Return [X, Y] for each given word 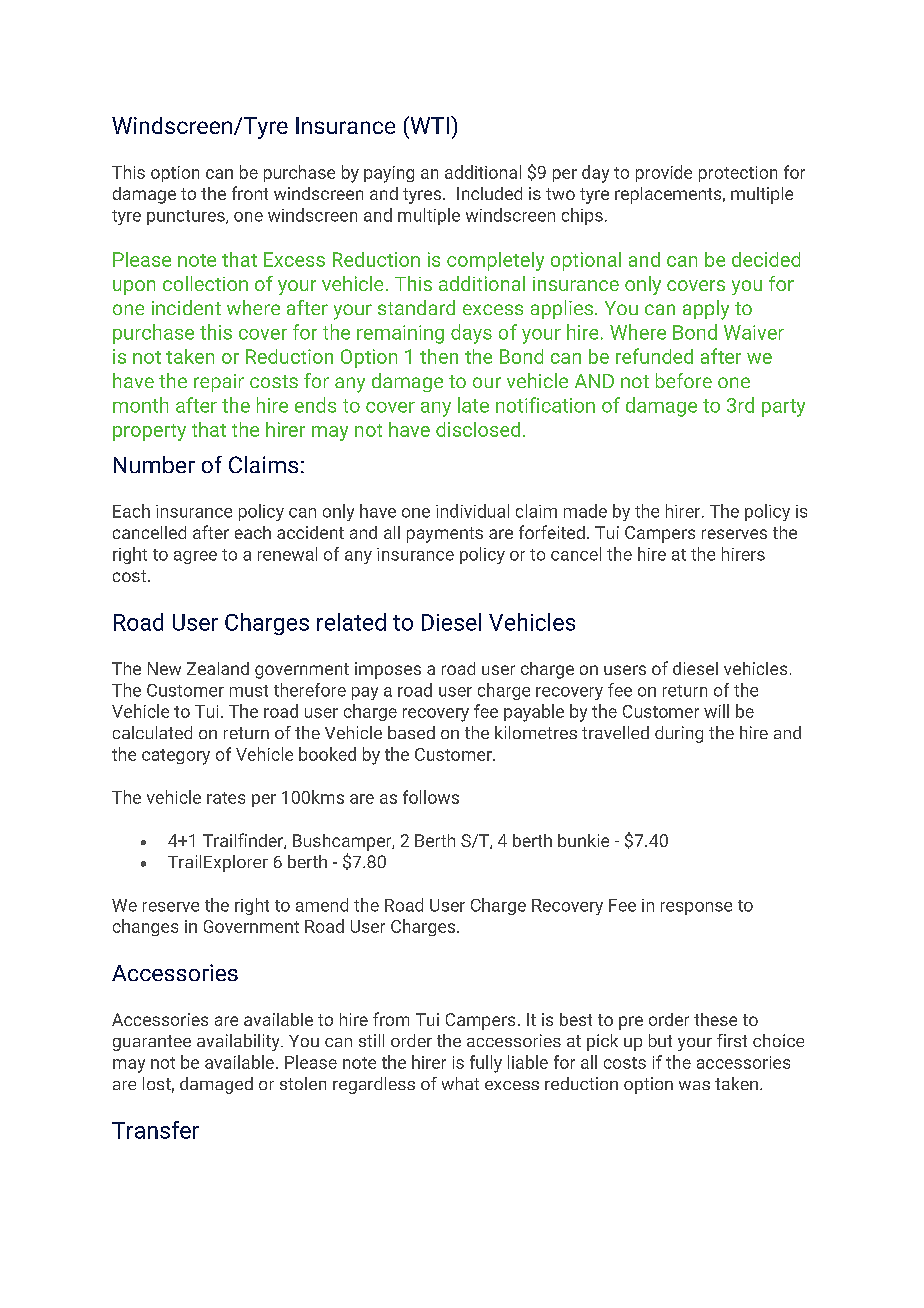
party [783, 408]
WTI [428, 125]
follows [431, 797]
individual [472, 511]
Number [154, 464]
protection [738, 174]
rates [226, 798]
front [250, 193]
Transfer [155, 1130]
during [679, 734]
